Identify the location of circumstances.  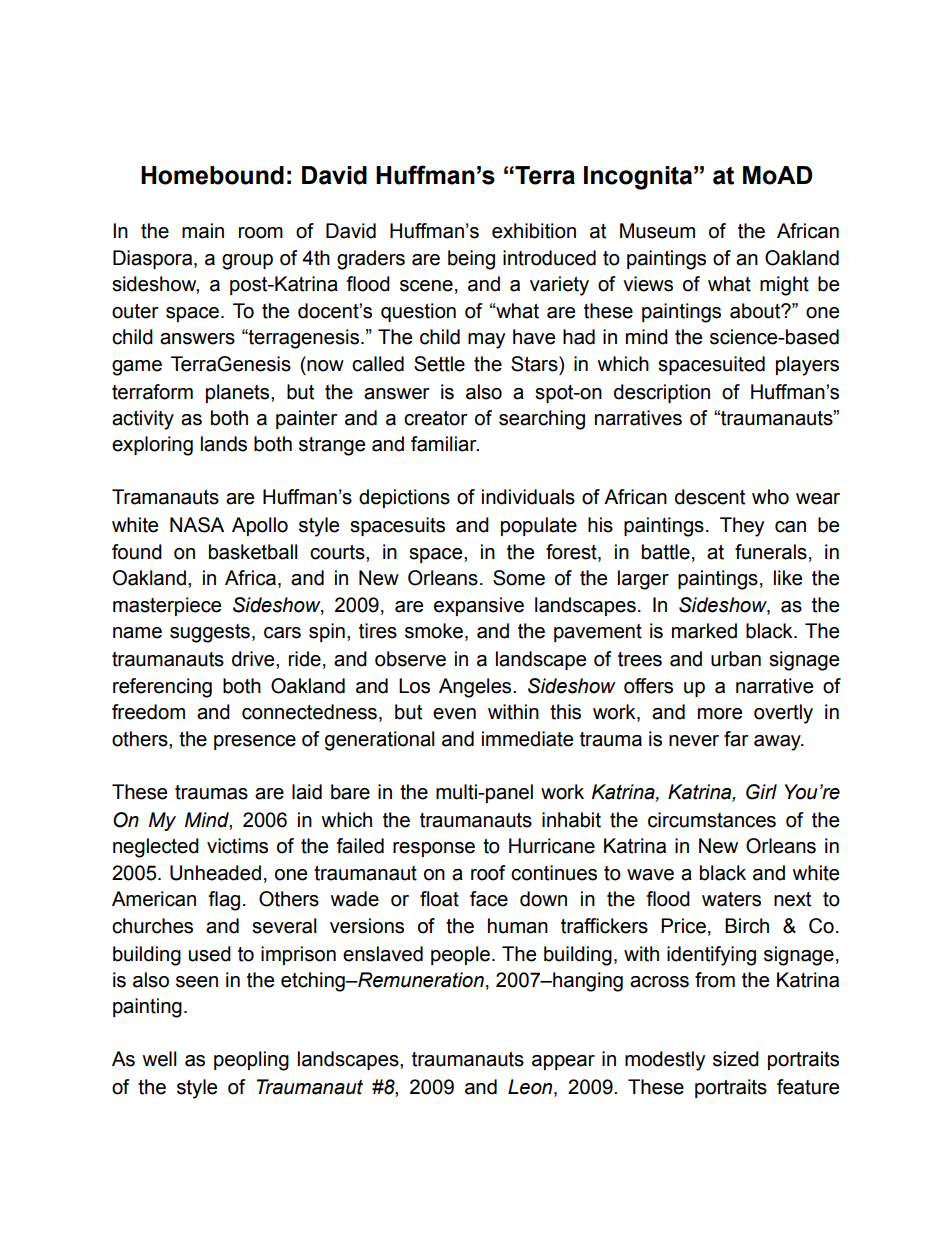
(712, 820).
